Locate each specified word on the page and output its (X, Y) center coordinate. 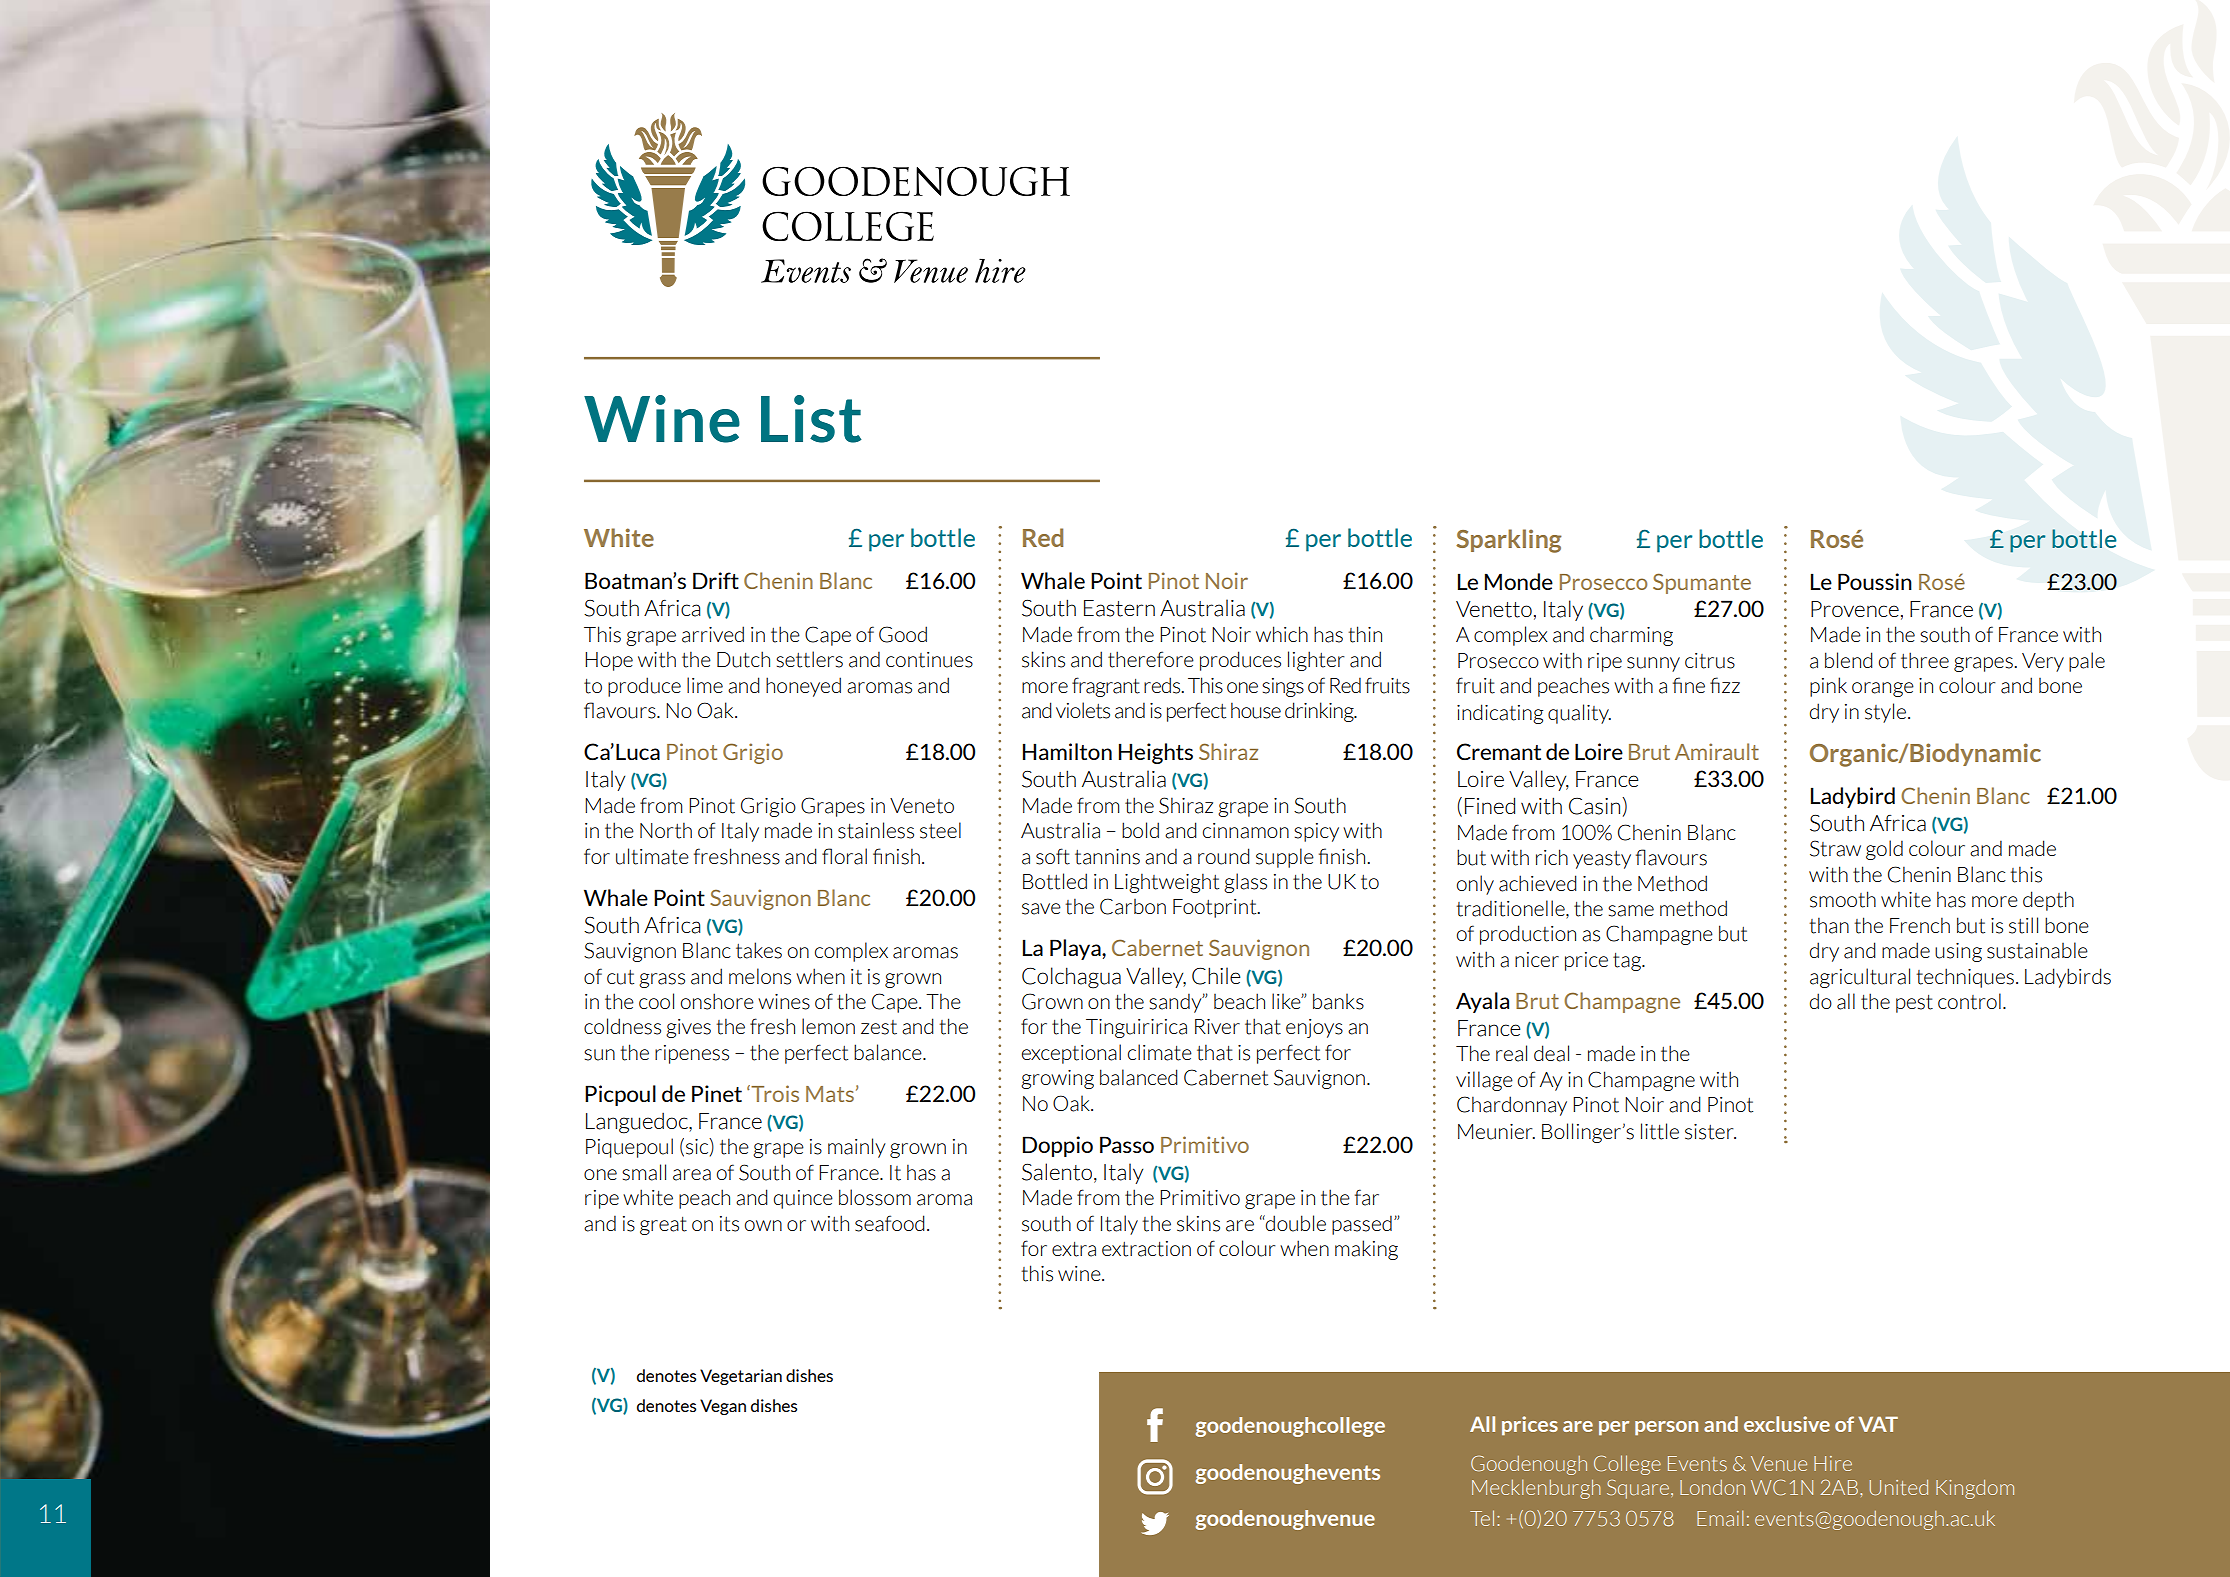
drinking (1320, 712)
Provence (1855, 609)
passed (1362, 1225)
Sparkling (1509, 541)
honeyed (803, 687)
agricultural (1860, 978)
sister (1710, 1132)
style (1885, 713)
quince (803, 1199)
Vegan (723, 1407)
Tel (1482, 1518)
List (811, 419)
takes (759, 950)
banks (1338, 1001)
